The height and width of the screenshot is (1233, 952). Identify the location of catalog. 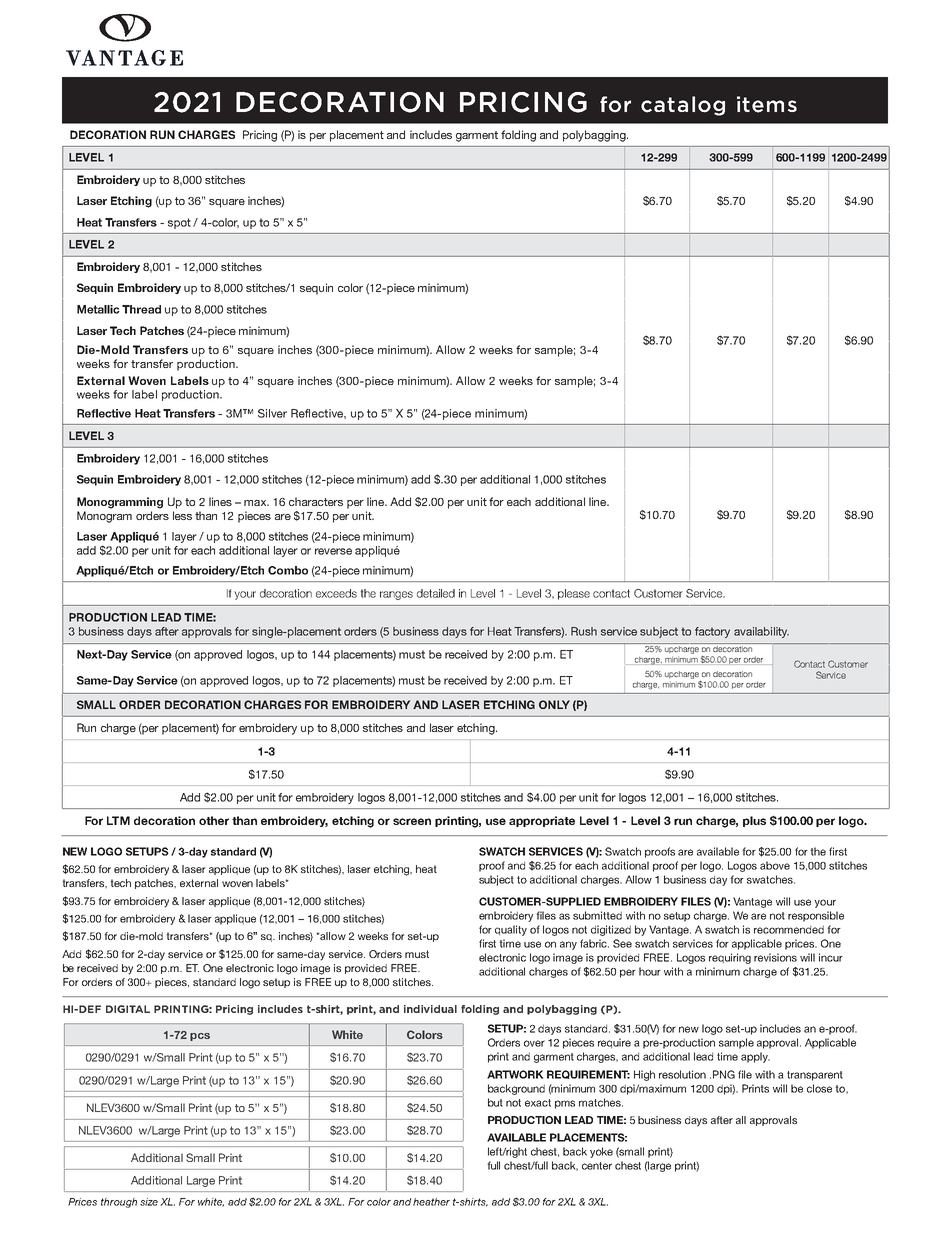
(683, 106).
